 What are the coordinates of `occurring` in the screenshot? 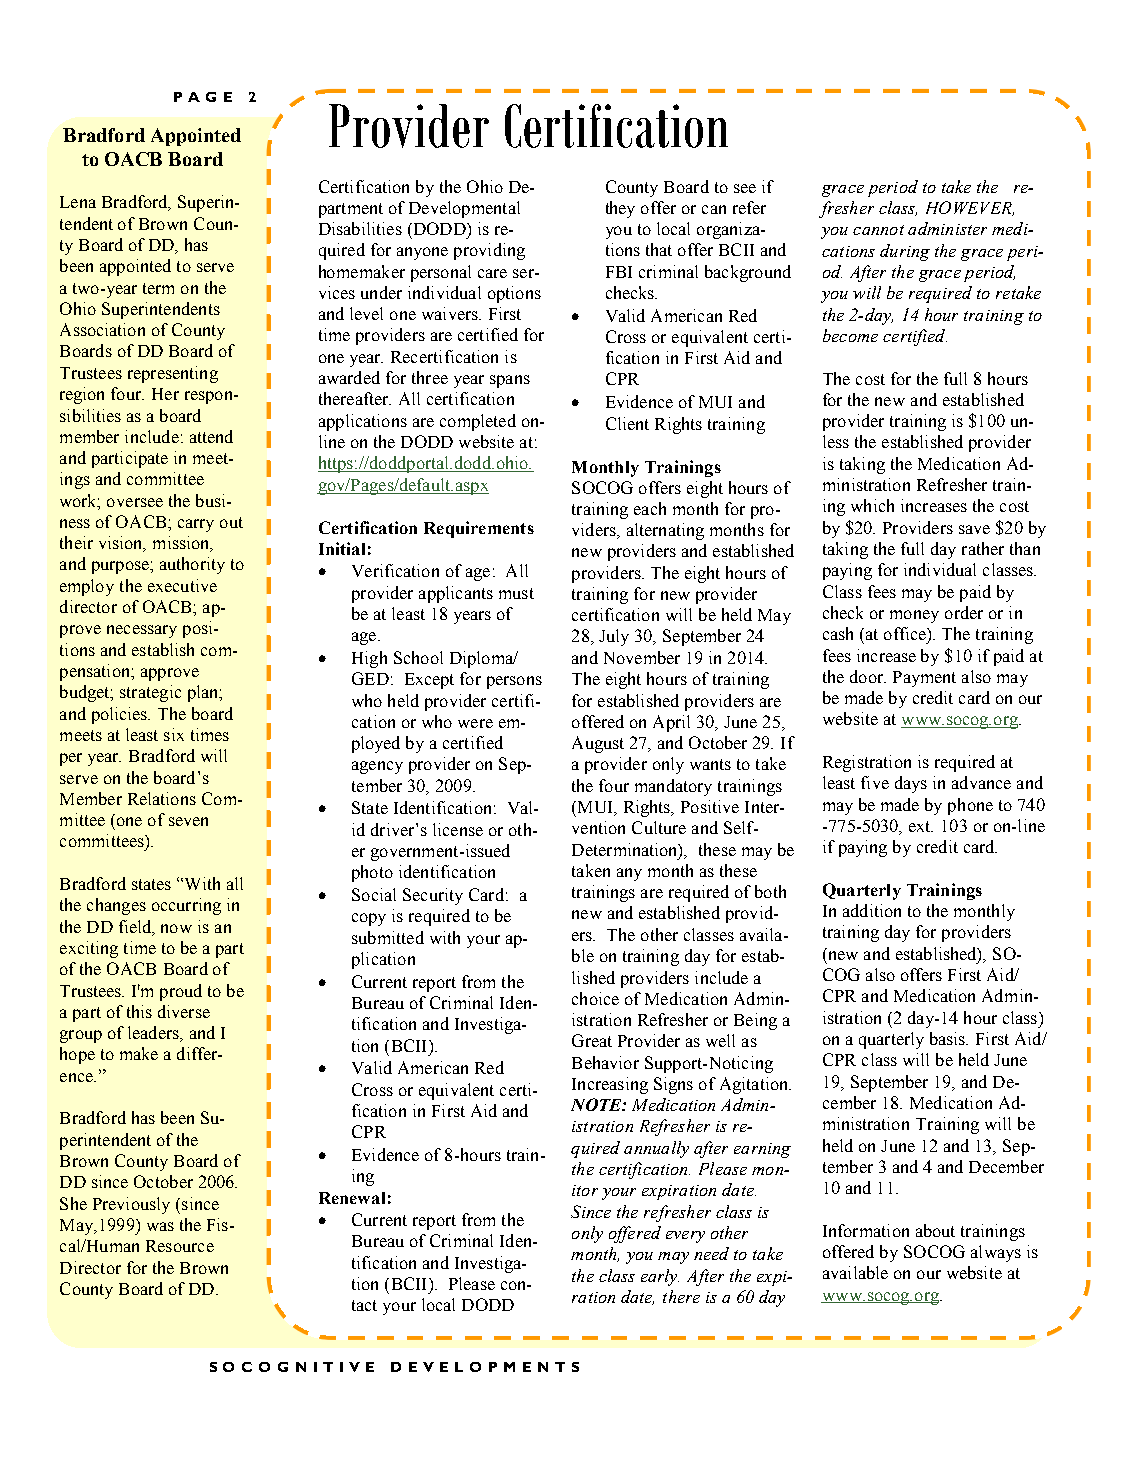 It's located at (186, 906).
